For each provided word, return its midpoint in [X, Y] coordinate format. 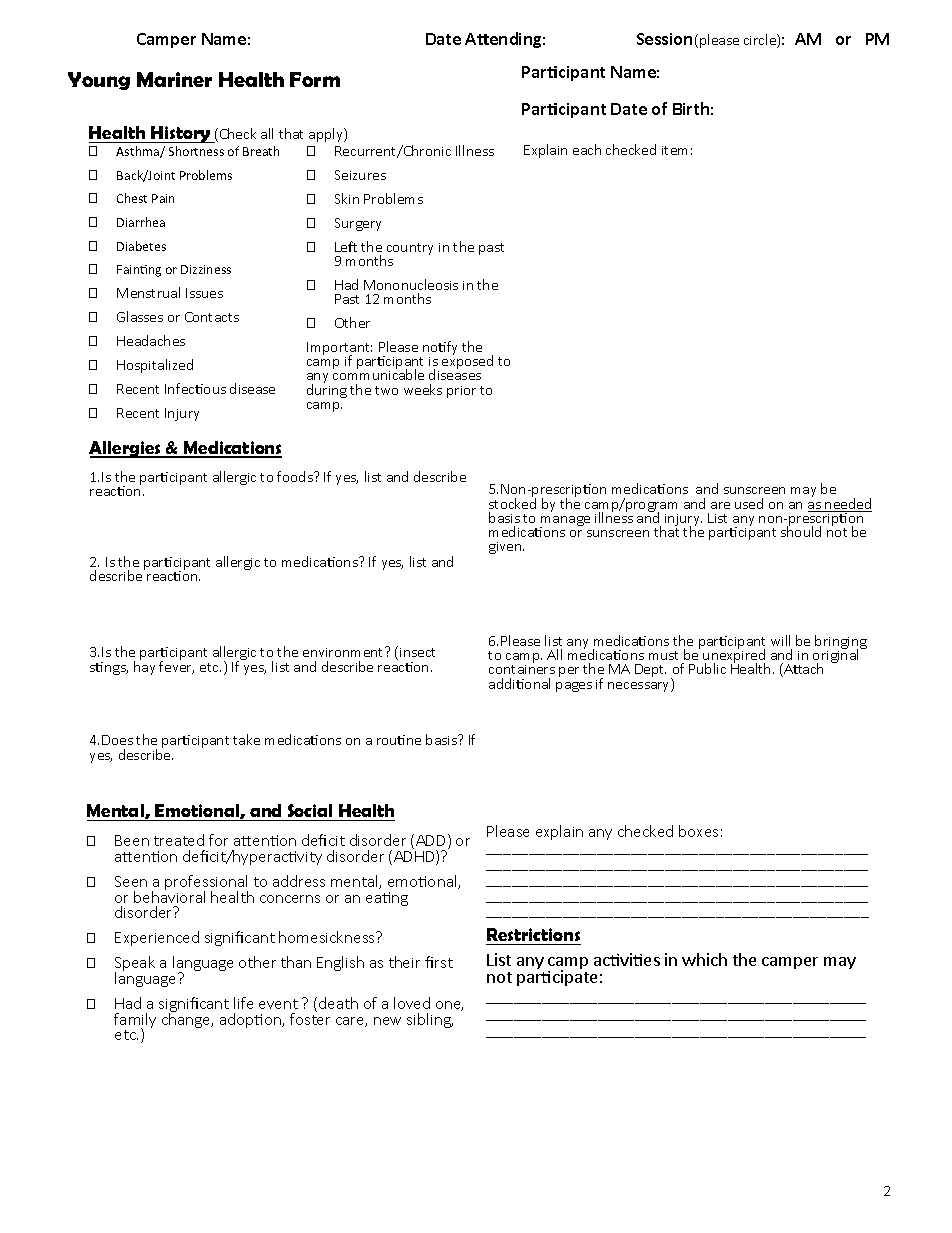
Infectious [195, 388]
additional [519, 683]
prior [461, 392]
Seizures [360, 175]
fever [176, 666]
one [449, 1006]
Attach [802, 670]
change [187, 1019]
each [587, 149]
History [180, 134]
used [749, 503]
